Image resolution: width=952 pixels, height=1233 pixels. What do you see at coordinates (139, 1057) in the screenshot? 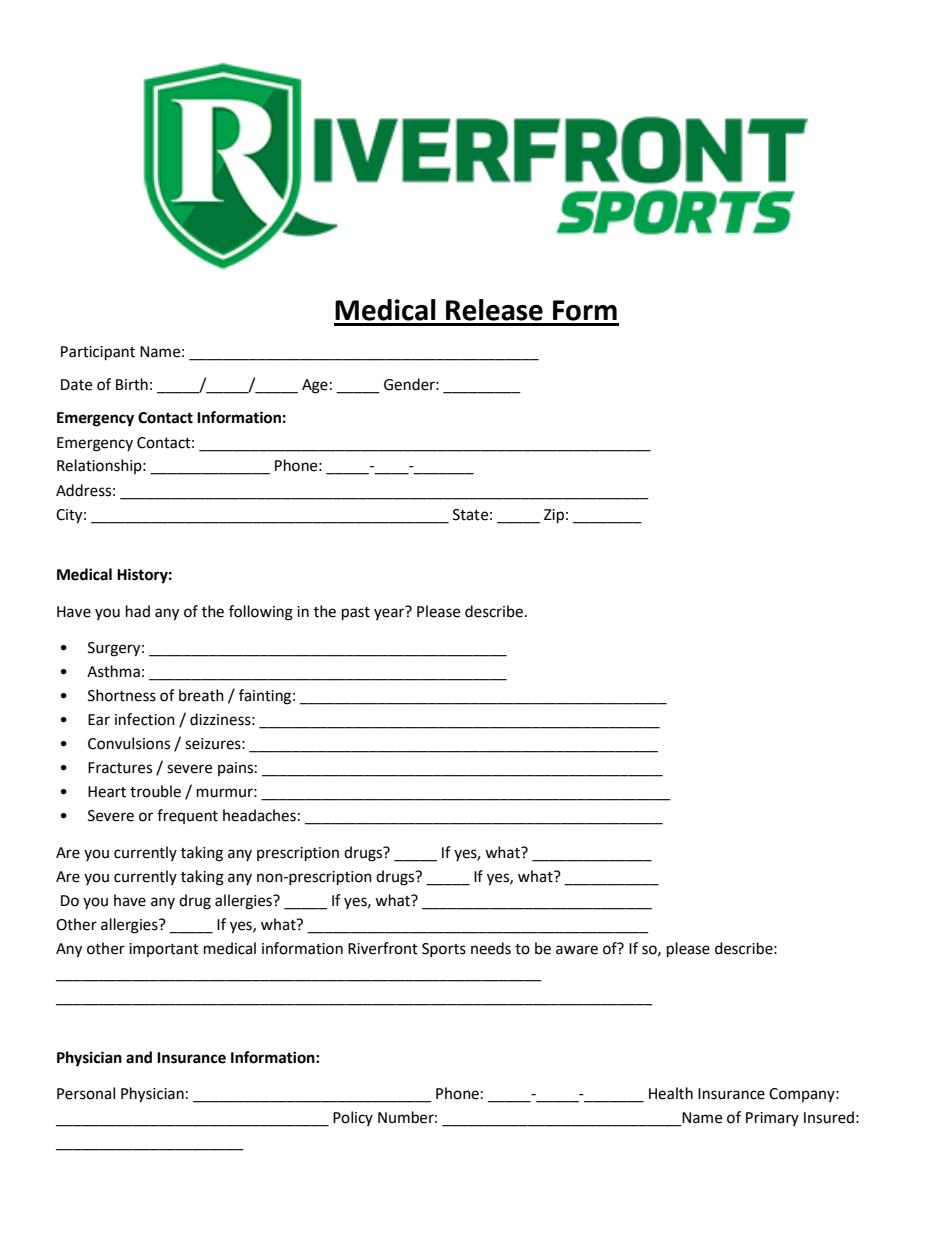
I see `and` at bounding box center [139, 1057].
